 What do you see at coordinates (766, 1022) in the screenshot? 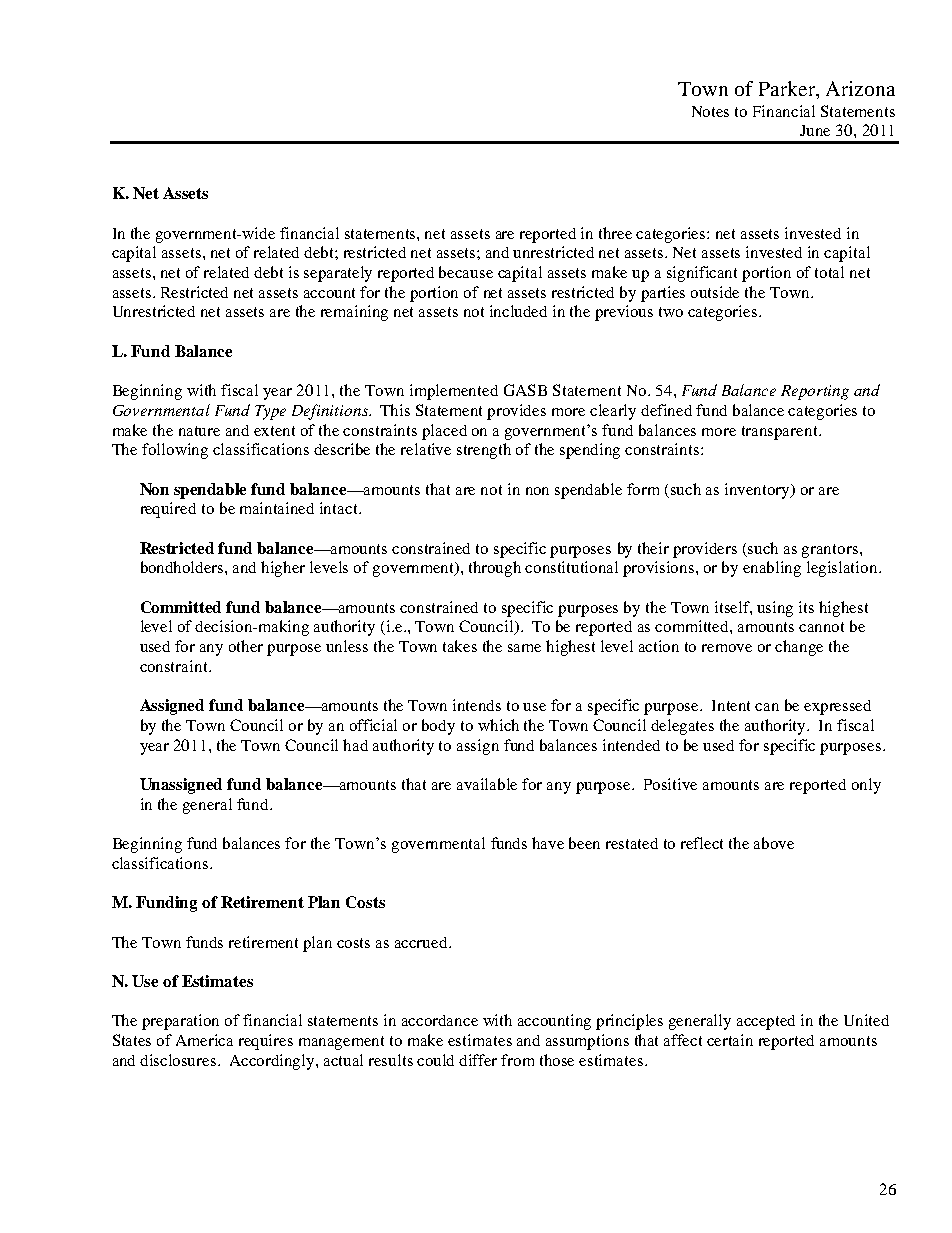
I see `accepted` at bounding box center [766, 1022].
